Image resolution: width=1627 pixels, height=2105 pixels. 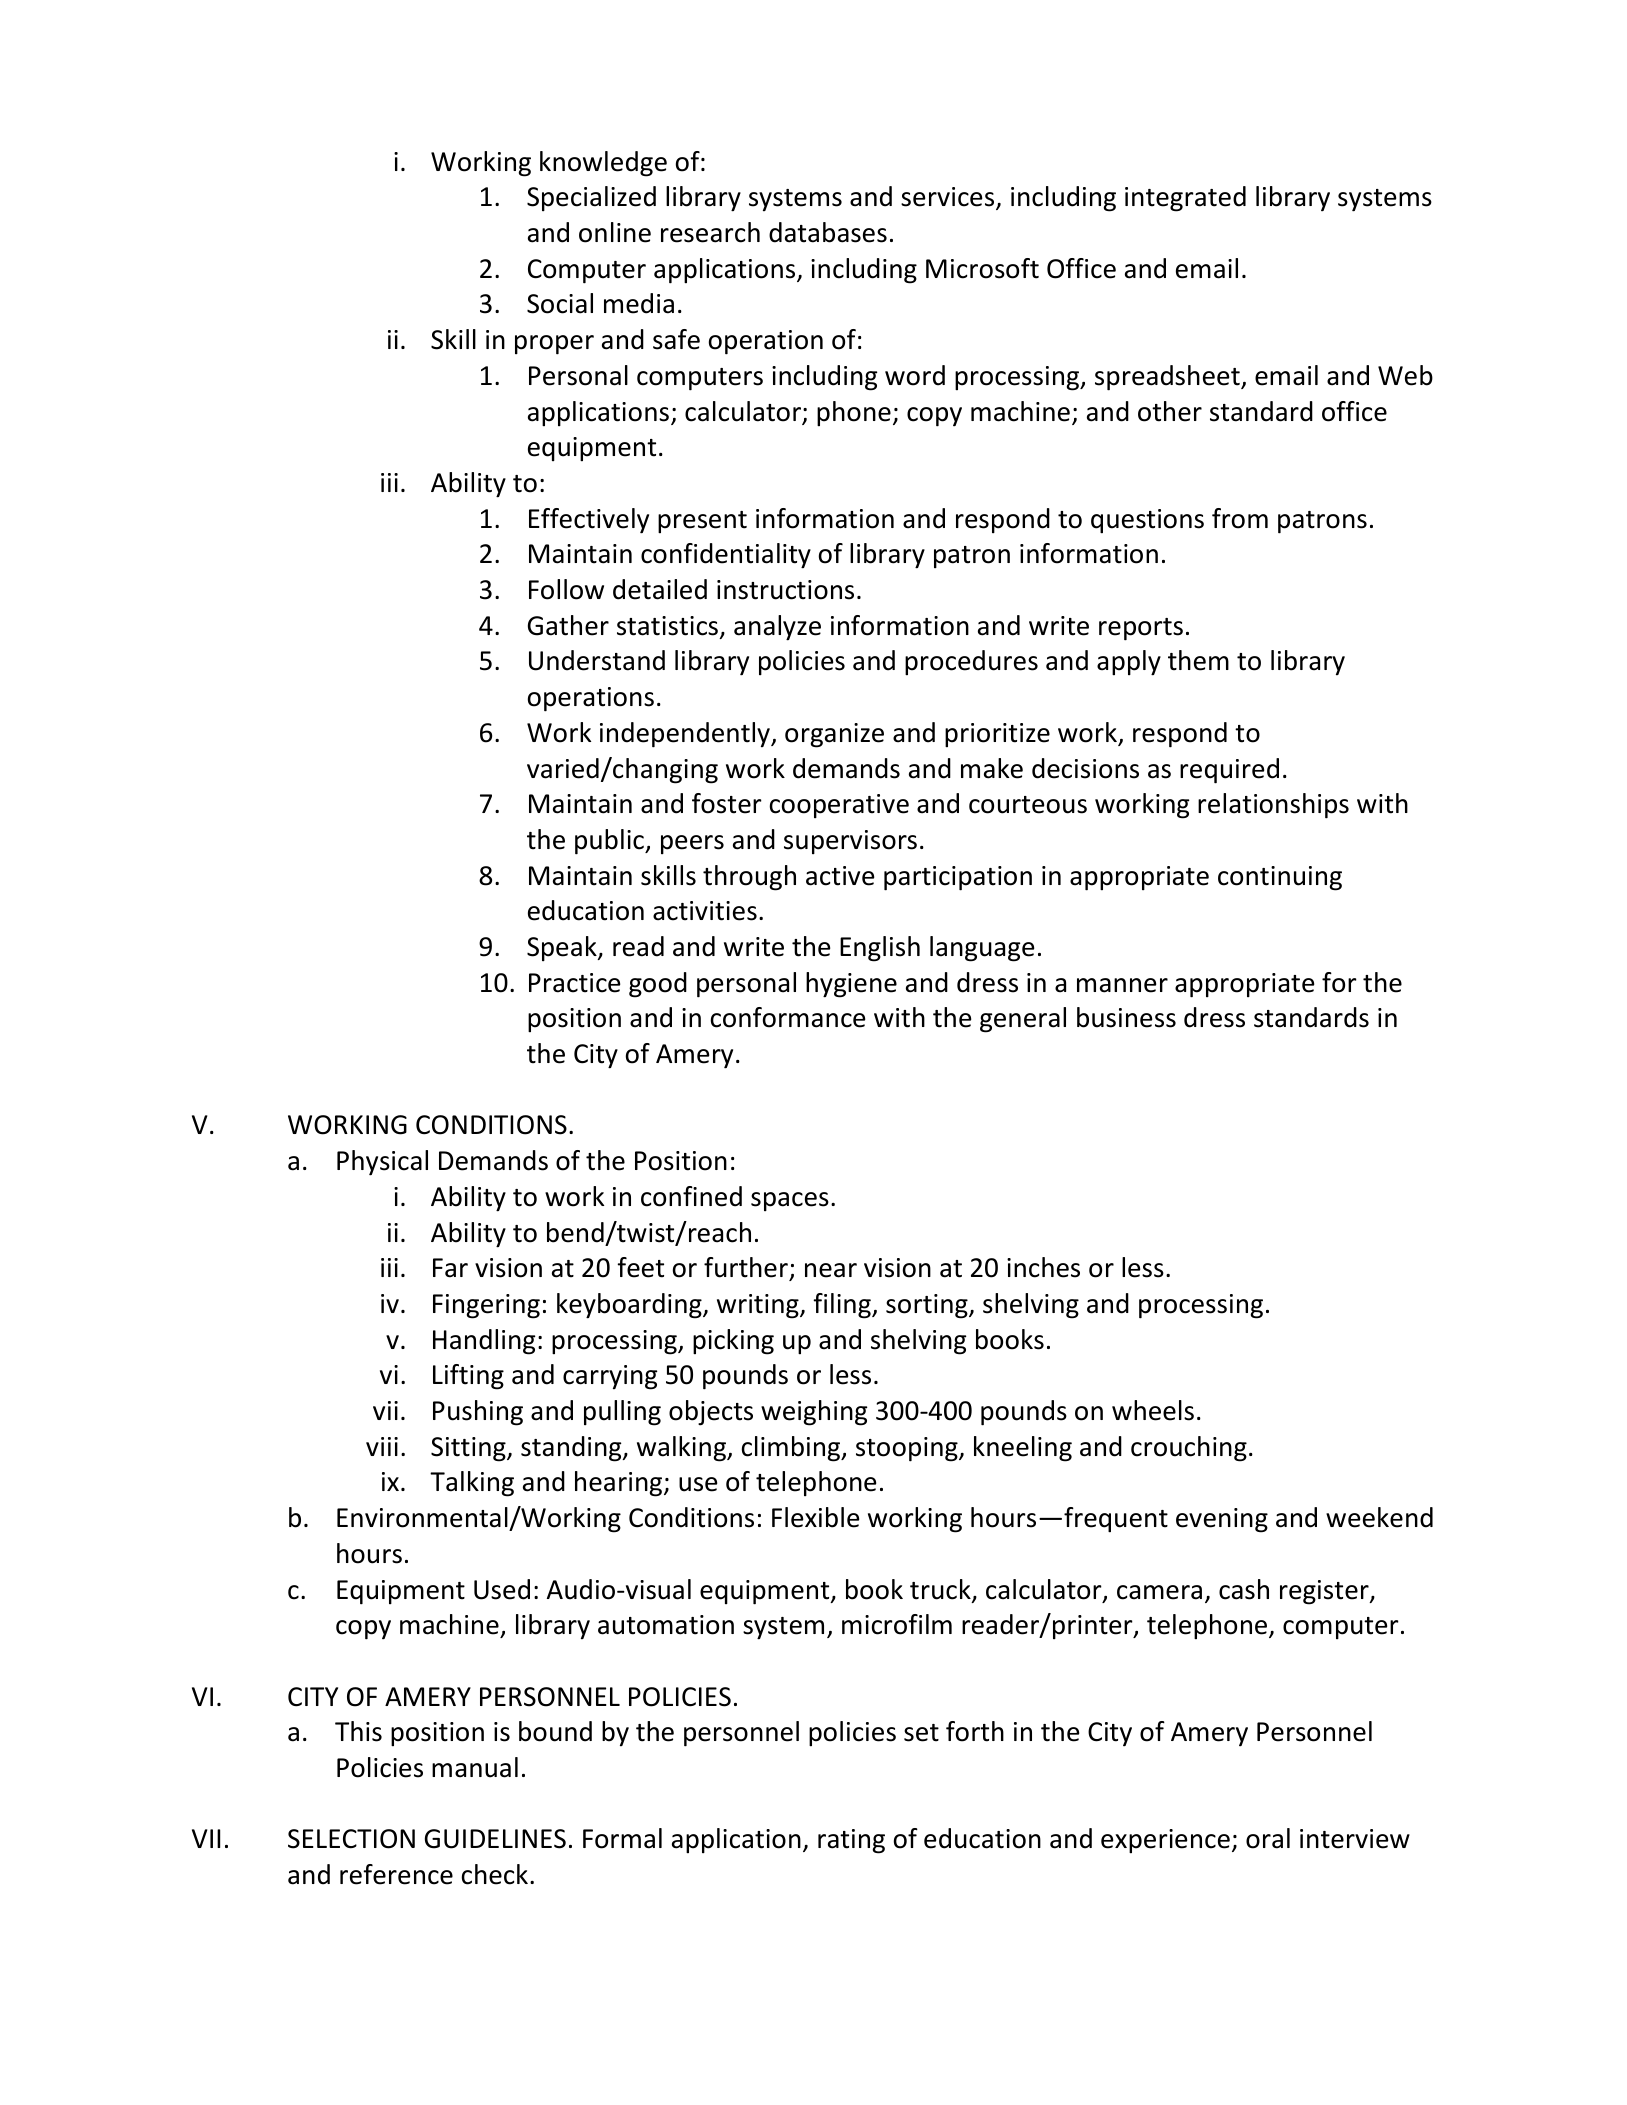 What do you see at coordinates (1126, 1017) in the image?
I see `business` at bounding box center [1126, 1017].
